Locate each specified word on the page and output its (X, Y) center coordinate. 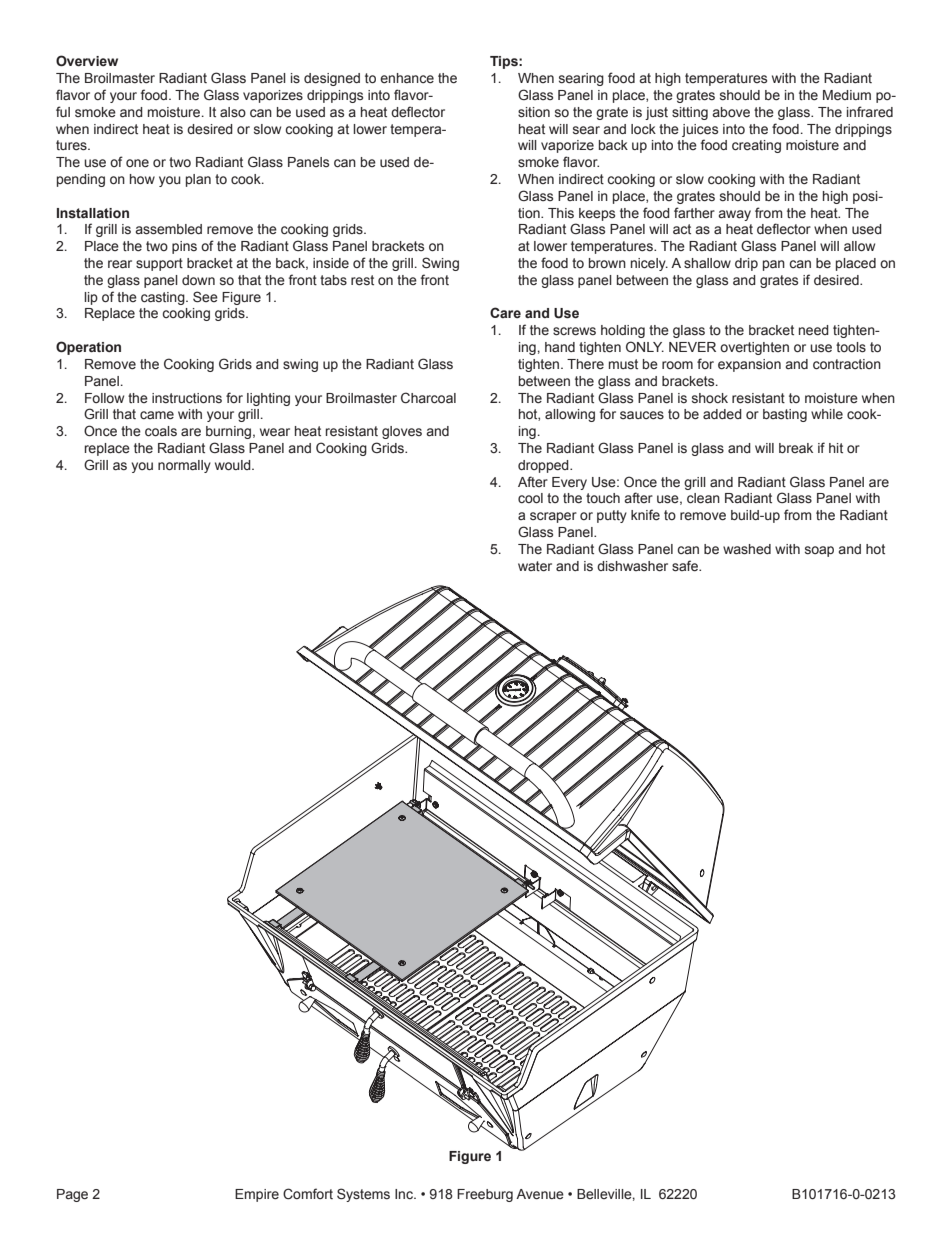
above (731, 112)
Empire (257, 1195)
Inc (405, 1194)
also (233, 112)
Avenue (540, 1194)
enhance (407, 78)
